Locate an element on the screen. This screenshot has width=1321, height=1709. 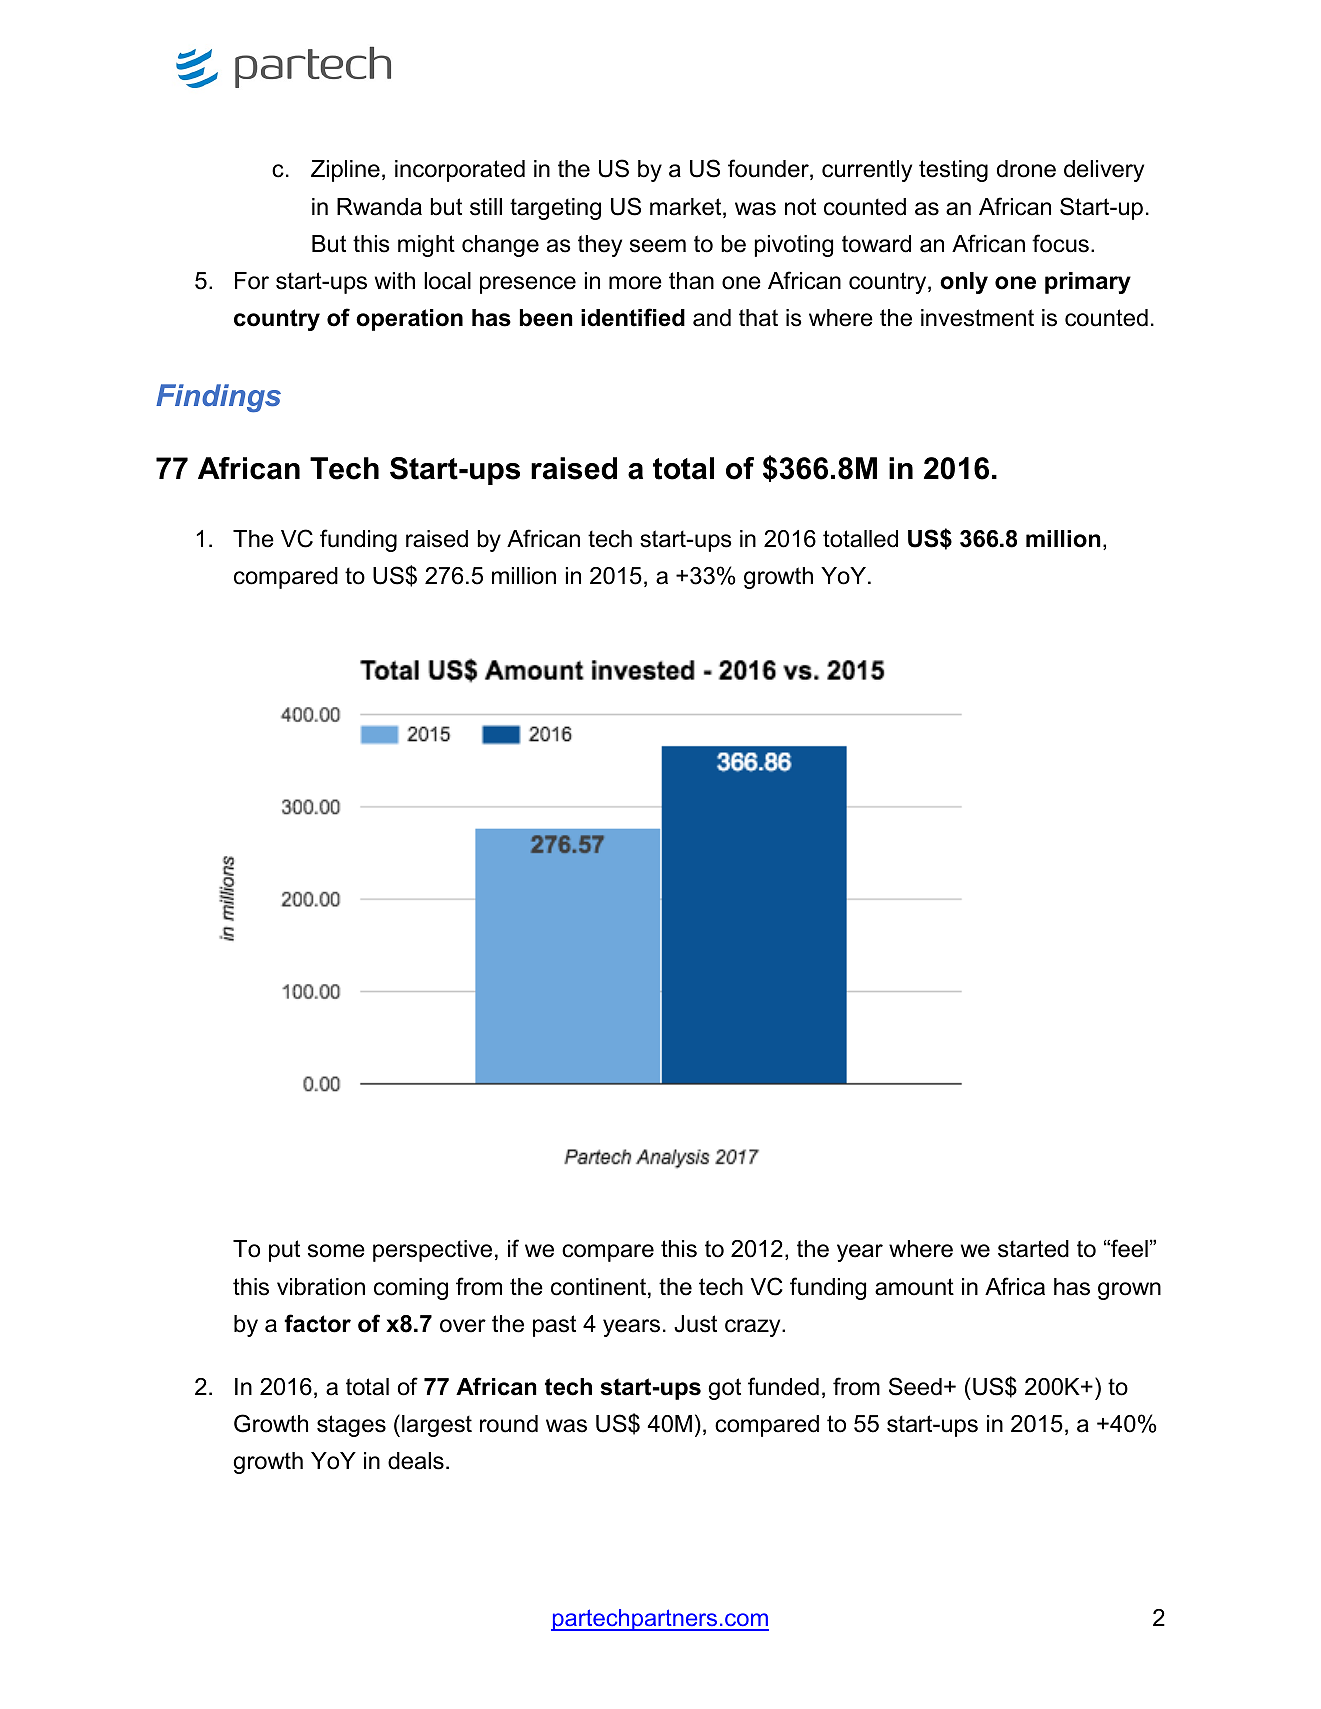
Findings is located at coordinates (218, 398).
